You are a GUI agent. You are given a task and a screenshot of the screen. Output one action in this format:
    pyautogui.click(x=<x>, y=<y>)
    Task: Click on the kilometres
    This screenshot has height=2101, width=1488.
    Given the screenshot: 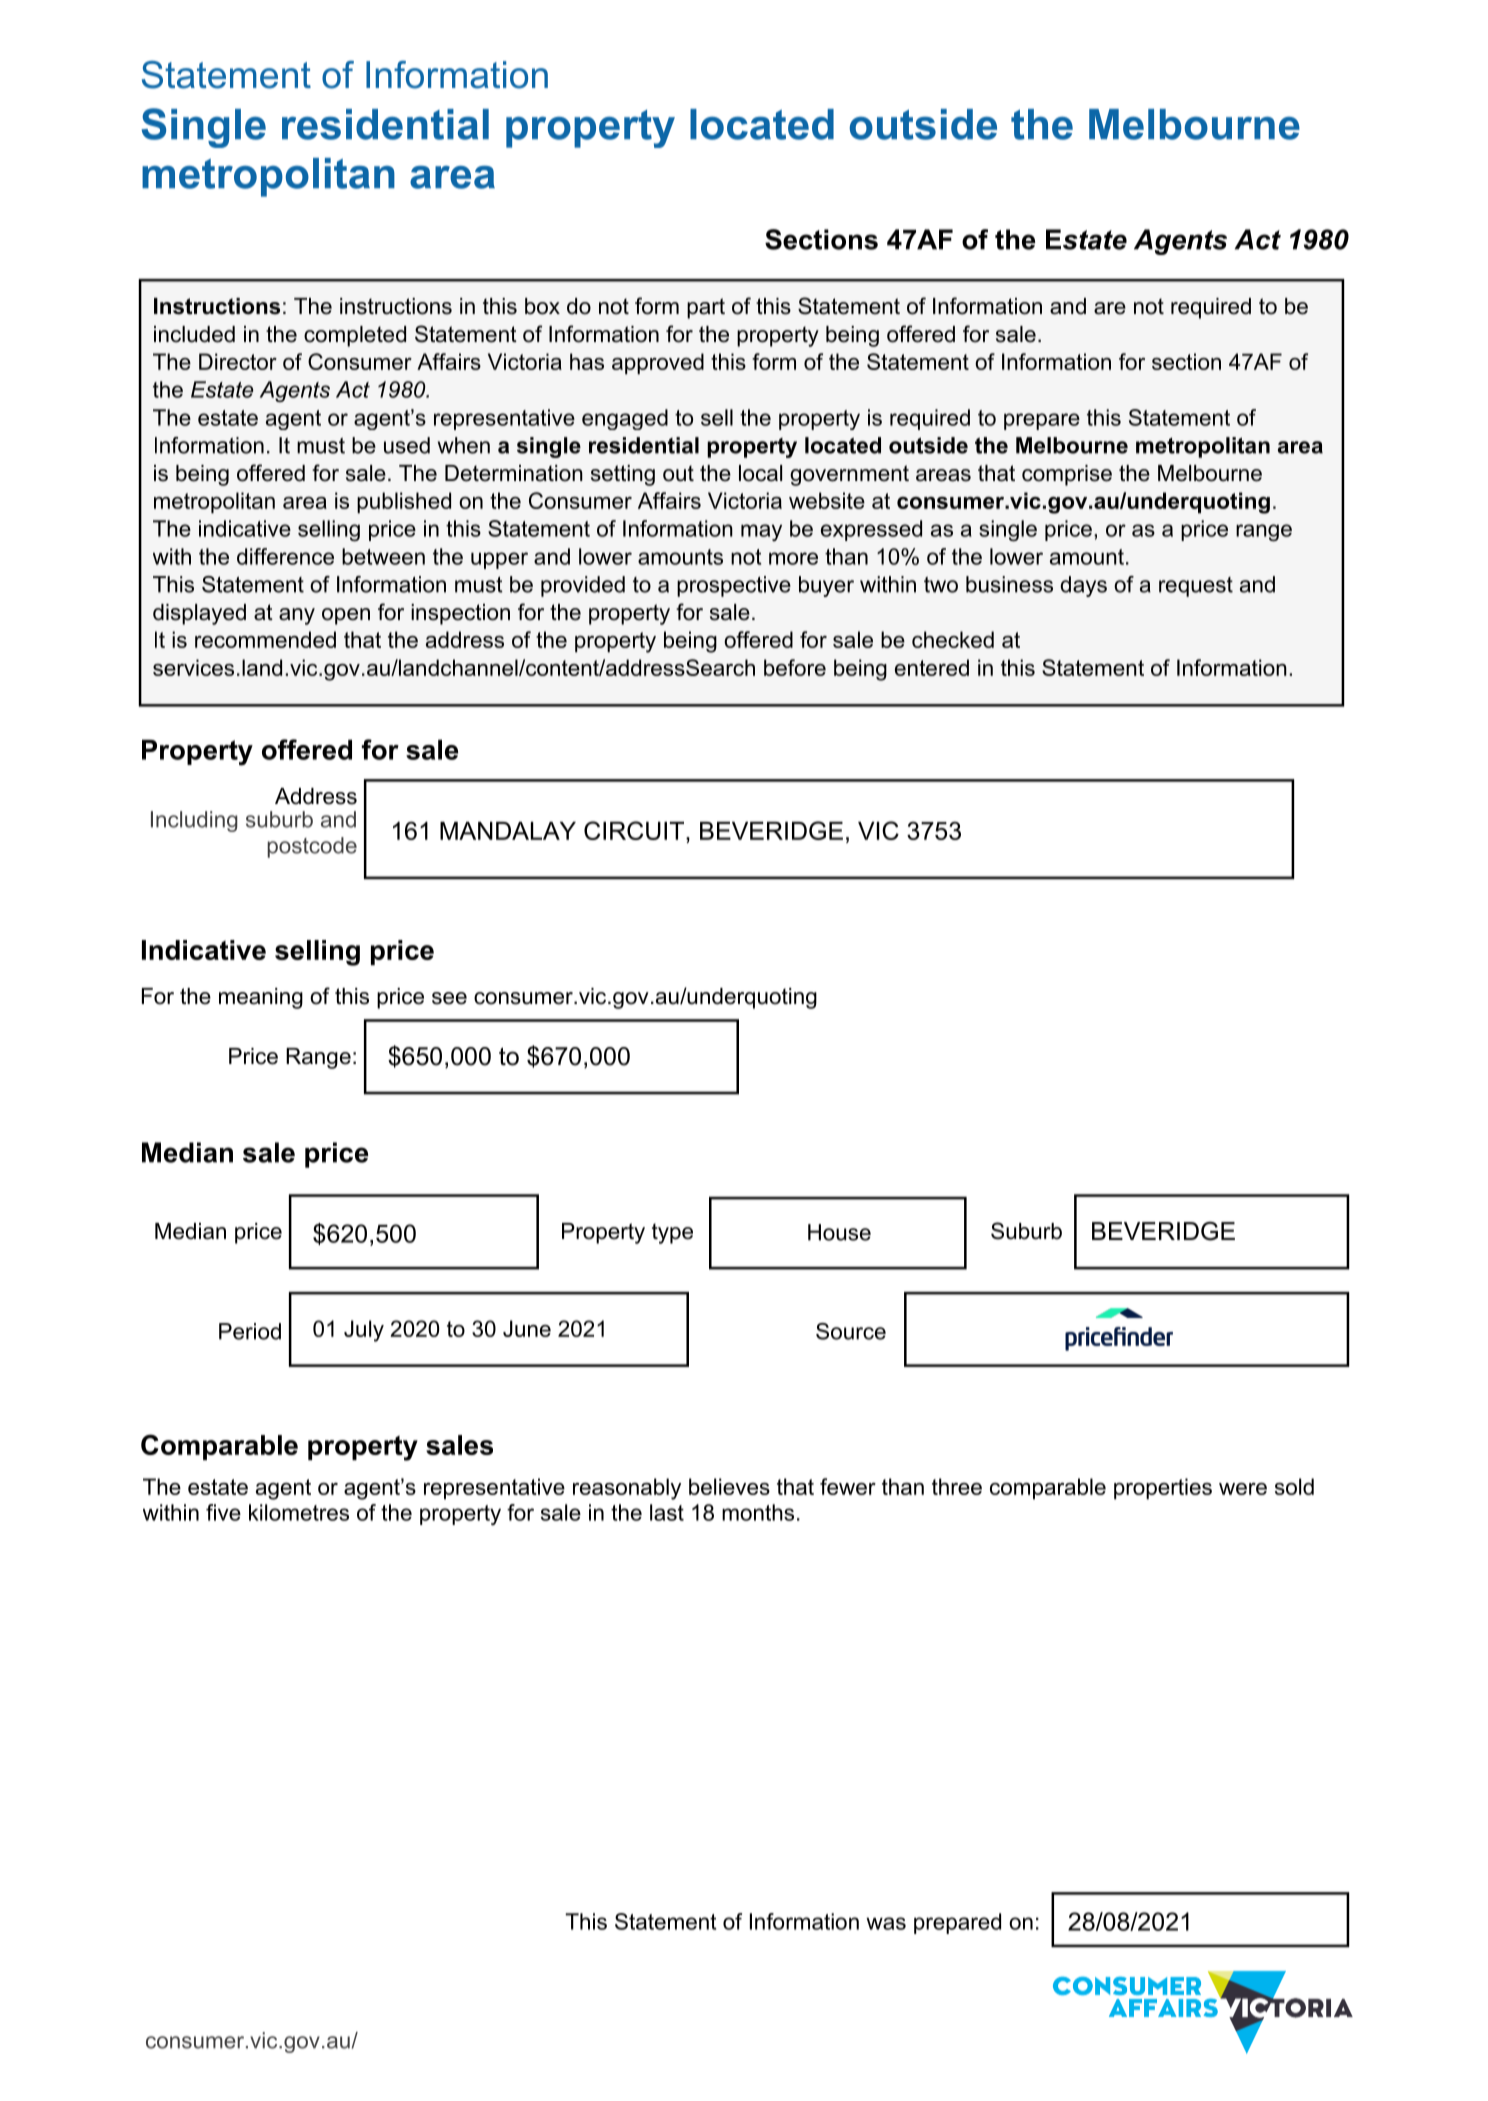 What is the action you would take?
    pyautogui.click(x=299, y=1512)
